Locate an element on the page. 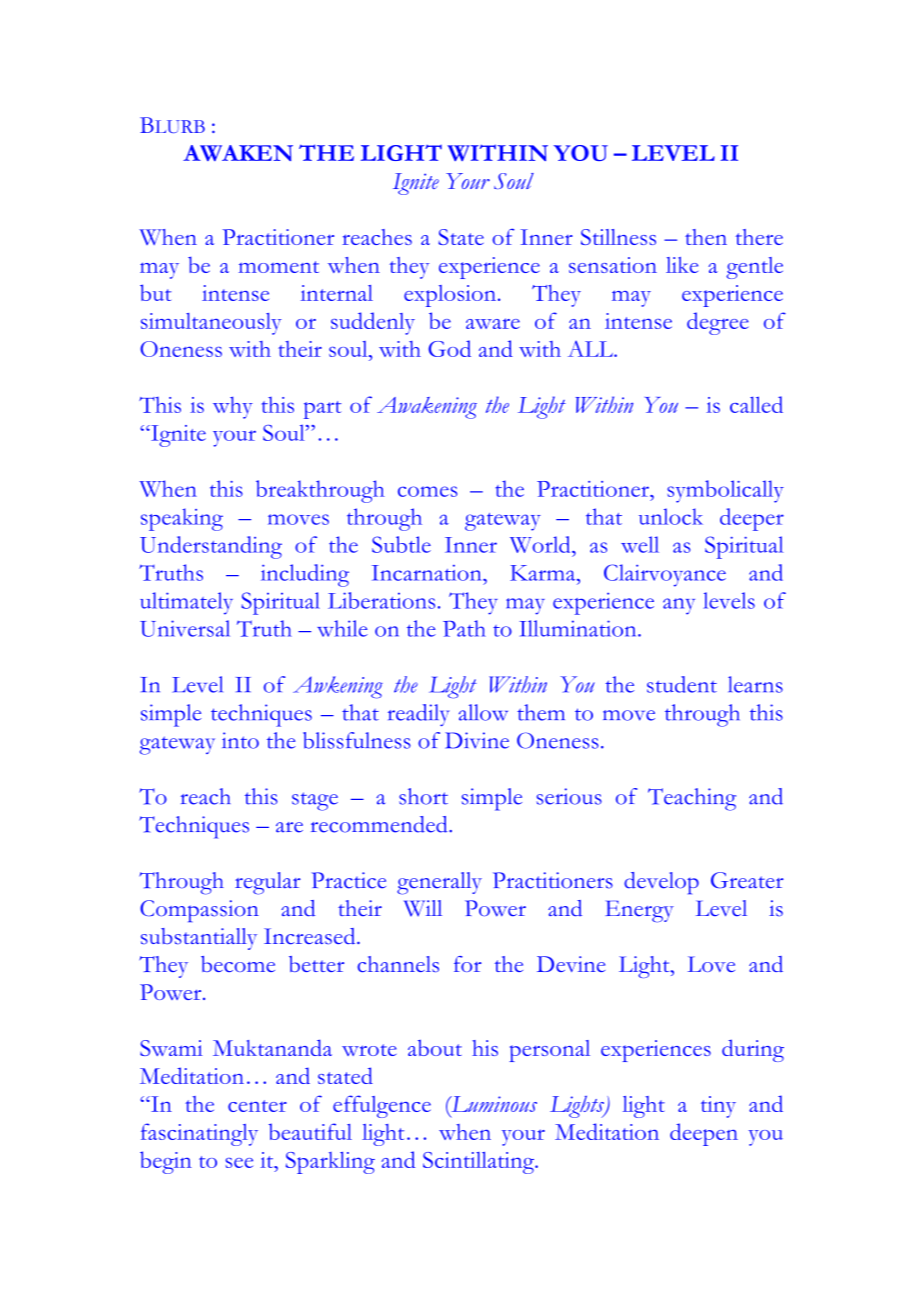 Image resolution: width=924 pixels, height=1308 pixels. Clairvoyance is located at coordinates (665, 575).
